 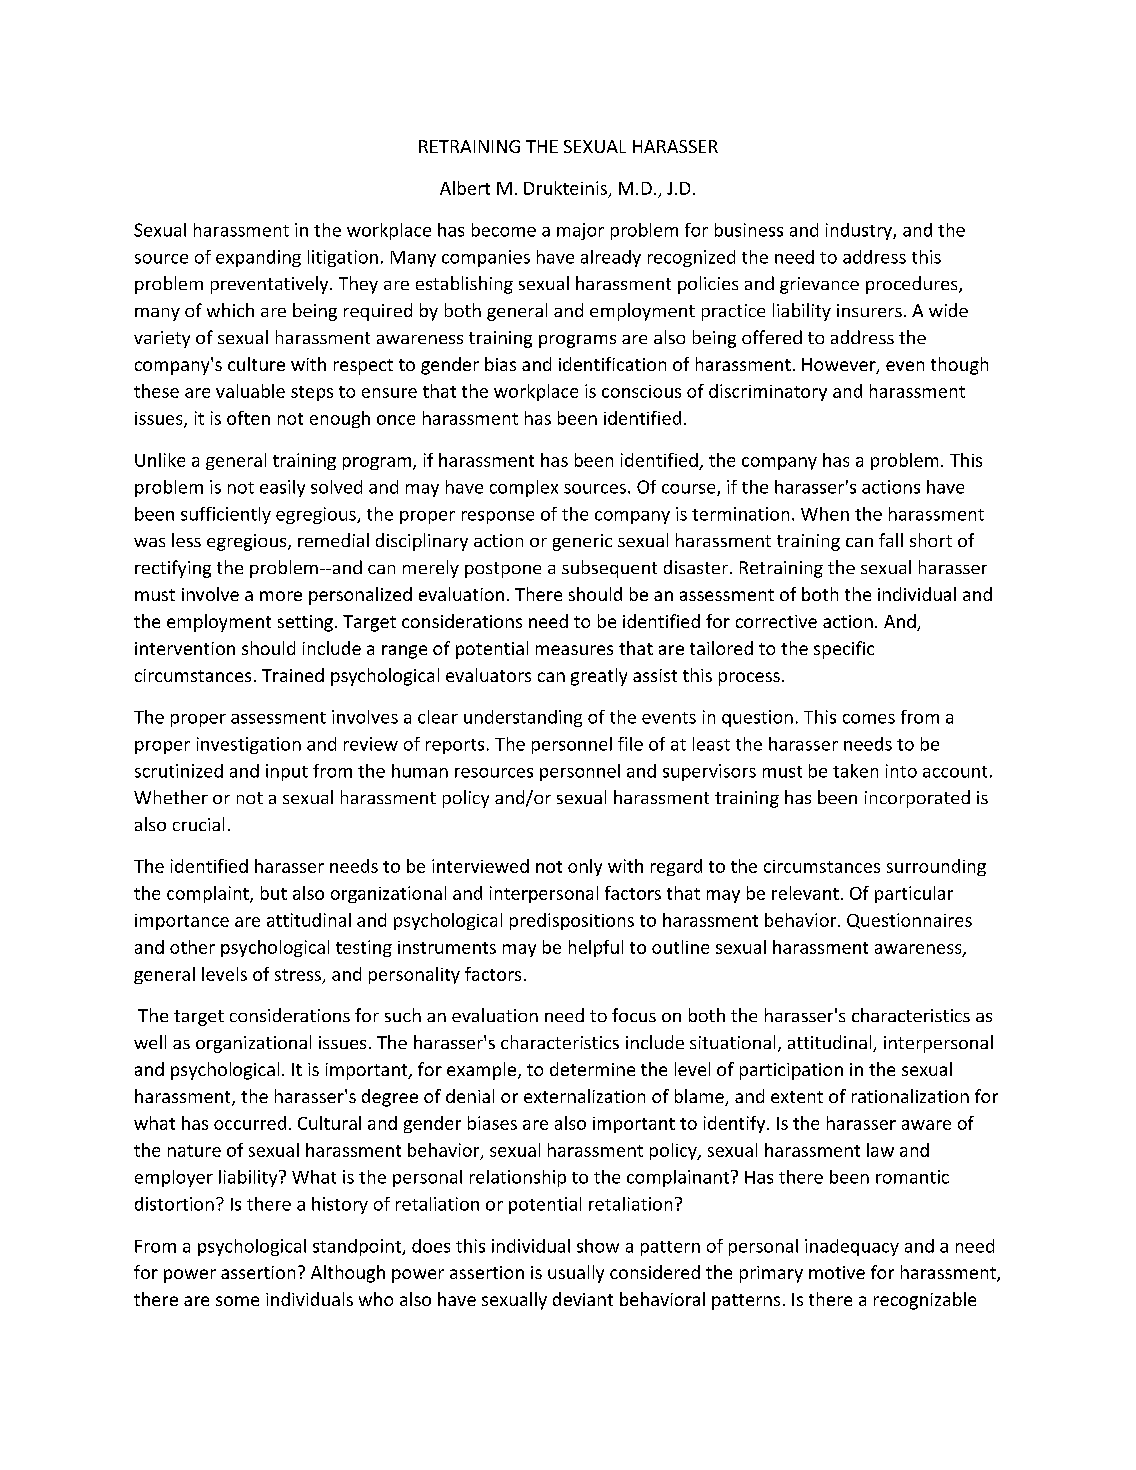 I want to click on relevant, so click(x=805, y=893).
